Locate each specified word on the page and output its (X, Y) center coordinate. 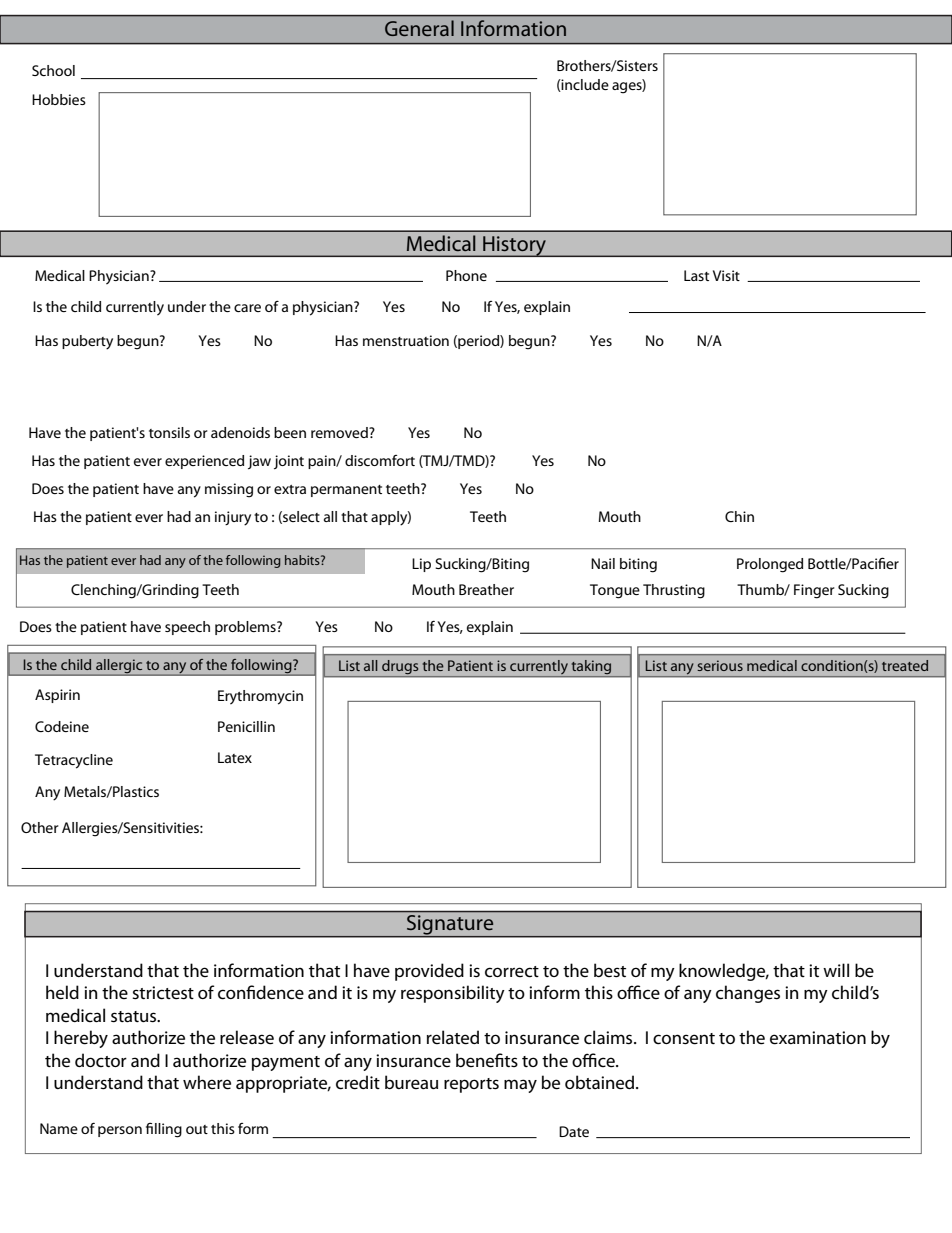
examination (818, 1038)
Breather (486, 589)
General (419, 28)
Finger (814, 591)
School (53, 70)
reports (471, 1085)
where (207, 1082)
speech (187, 628)
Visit (726, 275)
